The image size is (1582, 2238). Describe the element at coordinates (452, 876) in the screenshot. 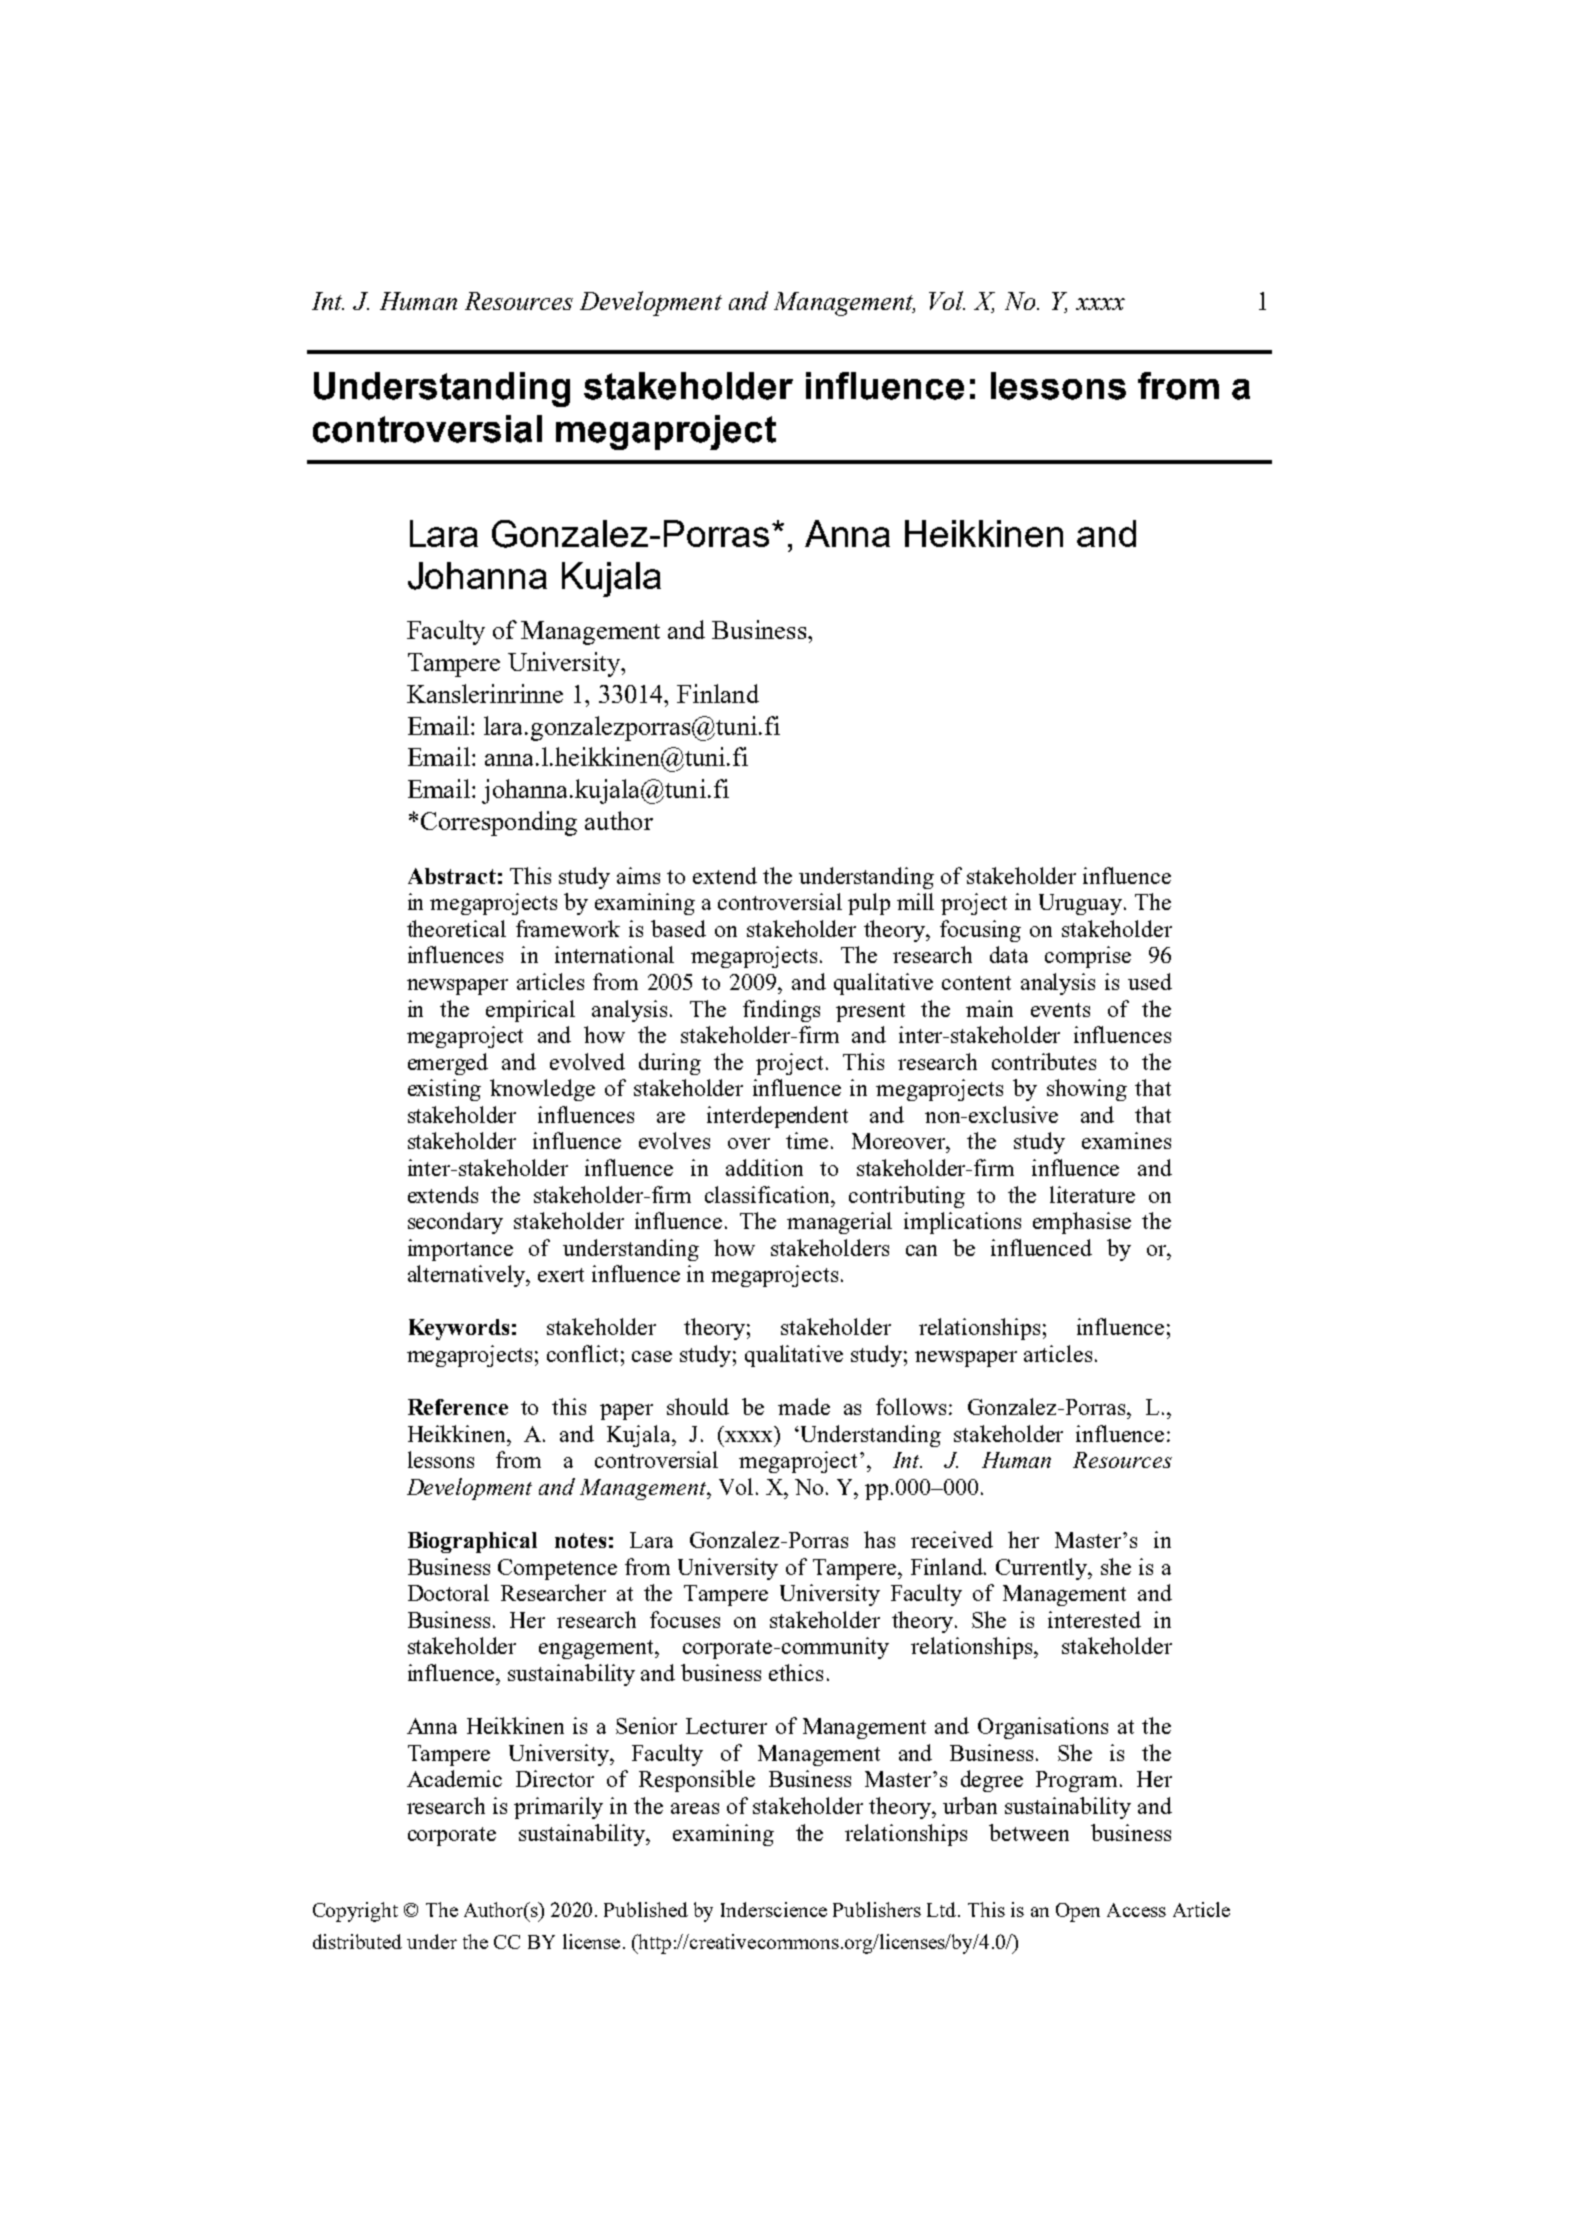

I see `Abstract` at that location.
